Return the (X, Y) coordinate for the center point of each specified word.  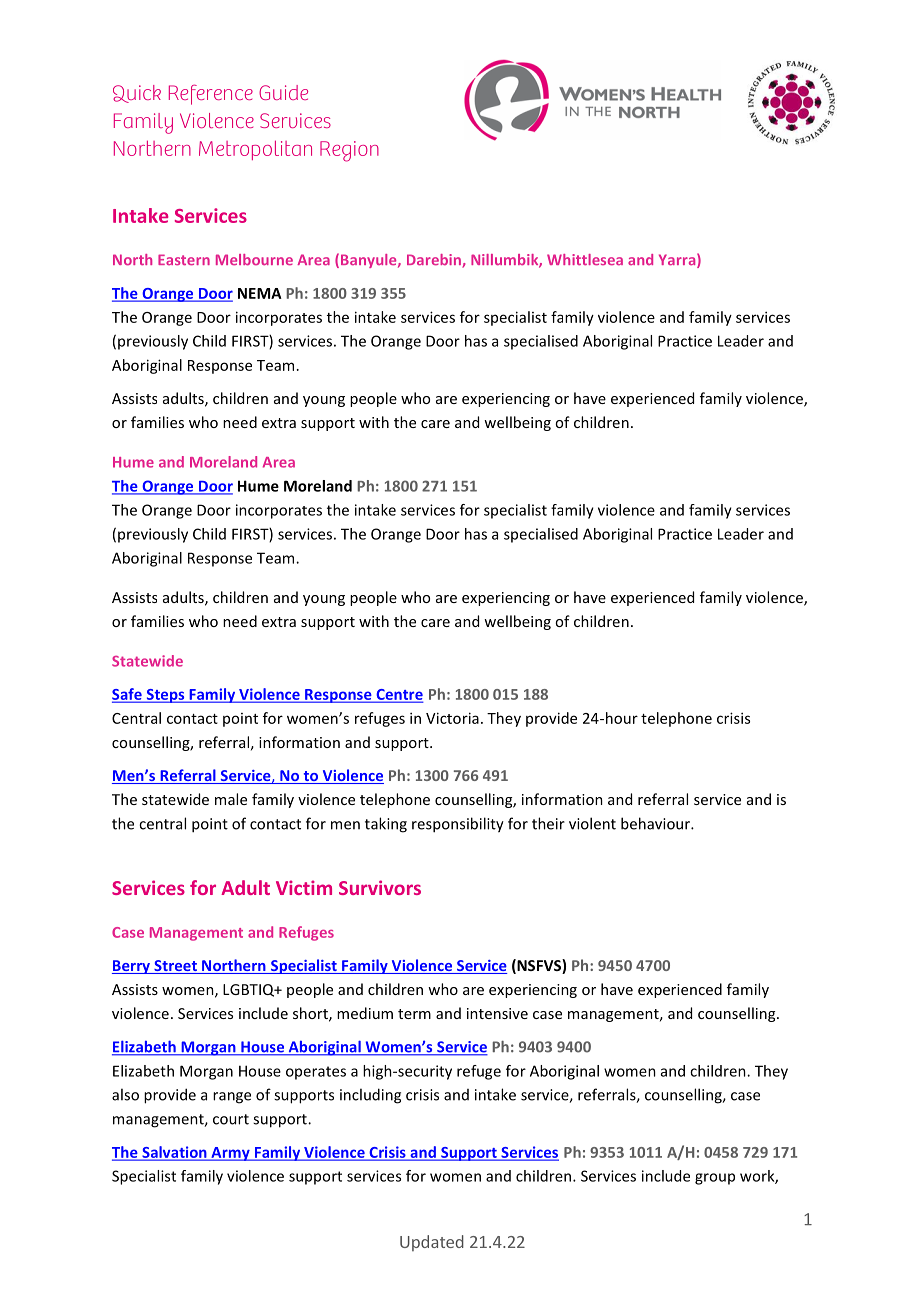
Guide (283, 92)
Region (349, 151)
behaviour (656, 823)
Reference (211, 95)
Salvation (174, 1153)
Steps (165, 696)
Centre (398, 695)
